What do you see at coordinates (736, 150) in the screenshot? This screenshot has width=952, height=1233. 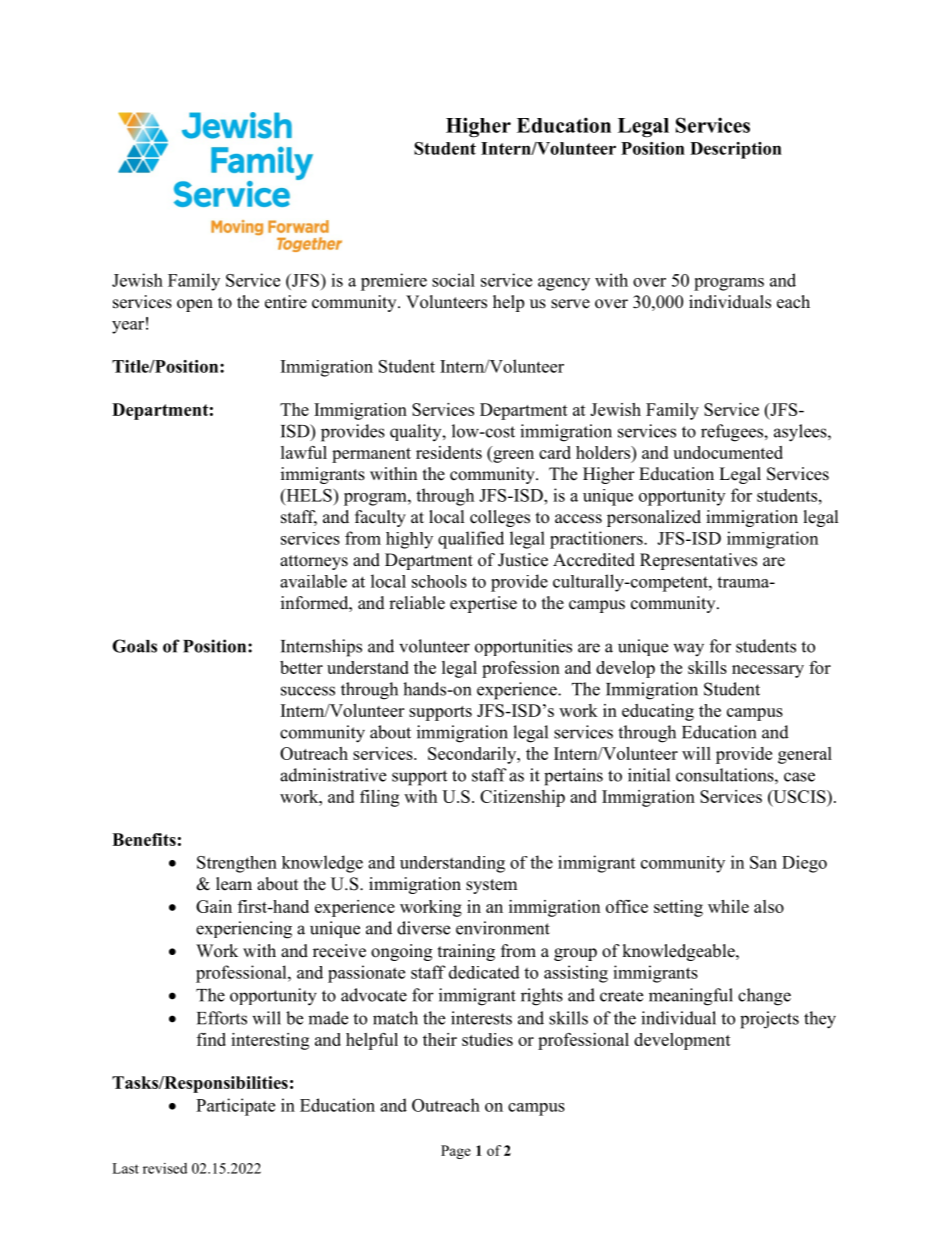 I see `Description` at bounding box center [736, 150].
